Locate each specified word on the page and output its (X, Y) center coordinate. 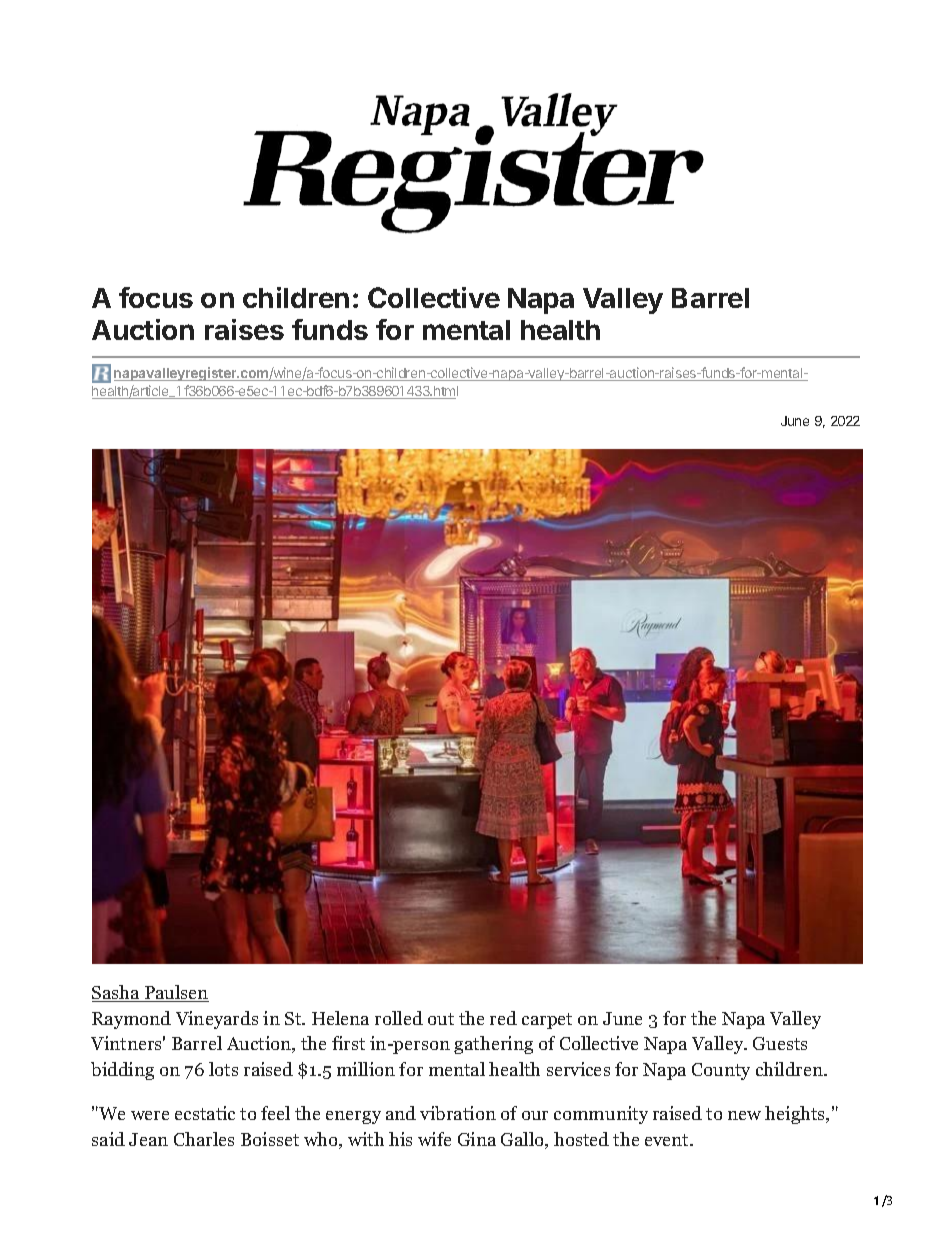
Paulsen (176, 993)
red (503, 1018)
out (441, 1019)
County (721, 1071)
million (366, 1069)
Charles (204, 1139)
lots (223, 1069)
